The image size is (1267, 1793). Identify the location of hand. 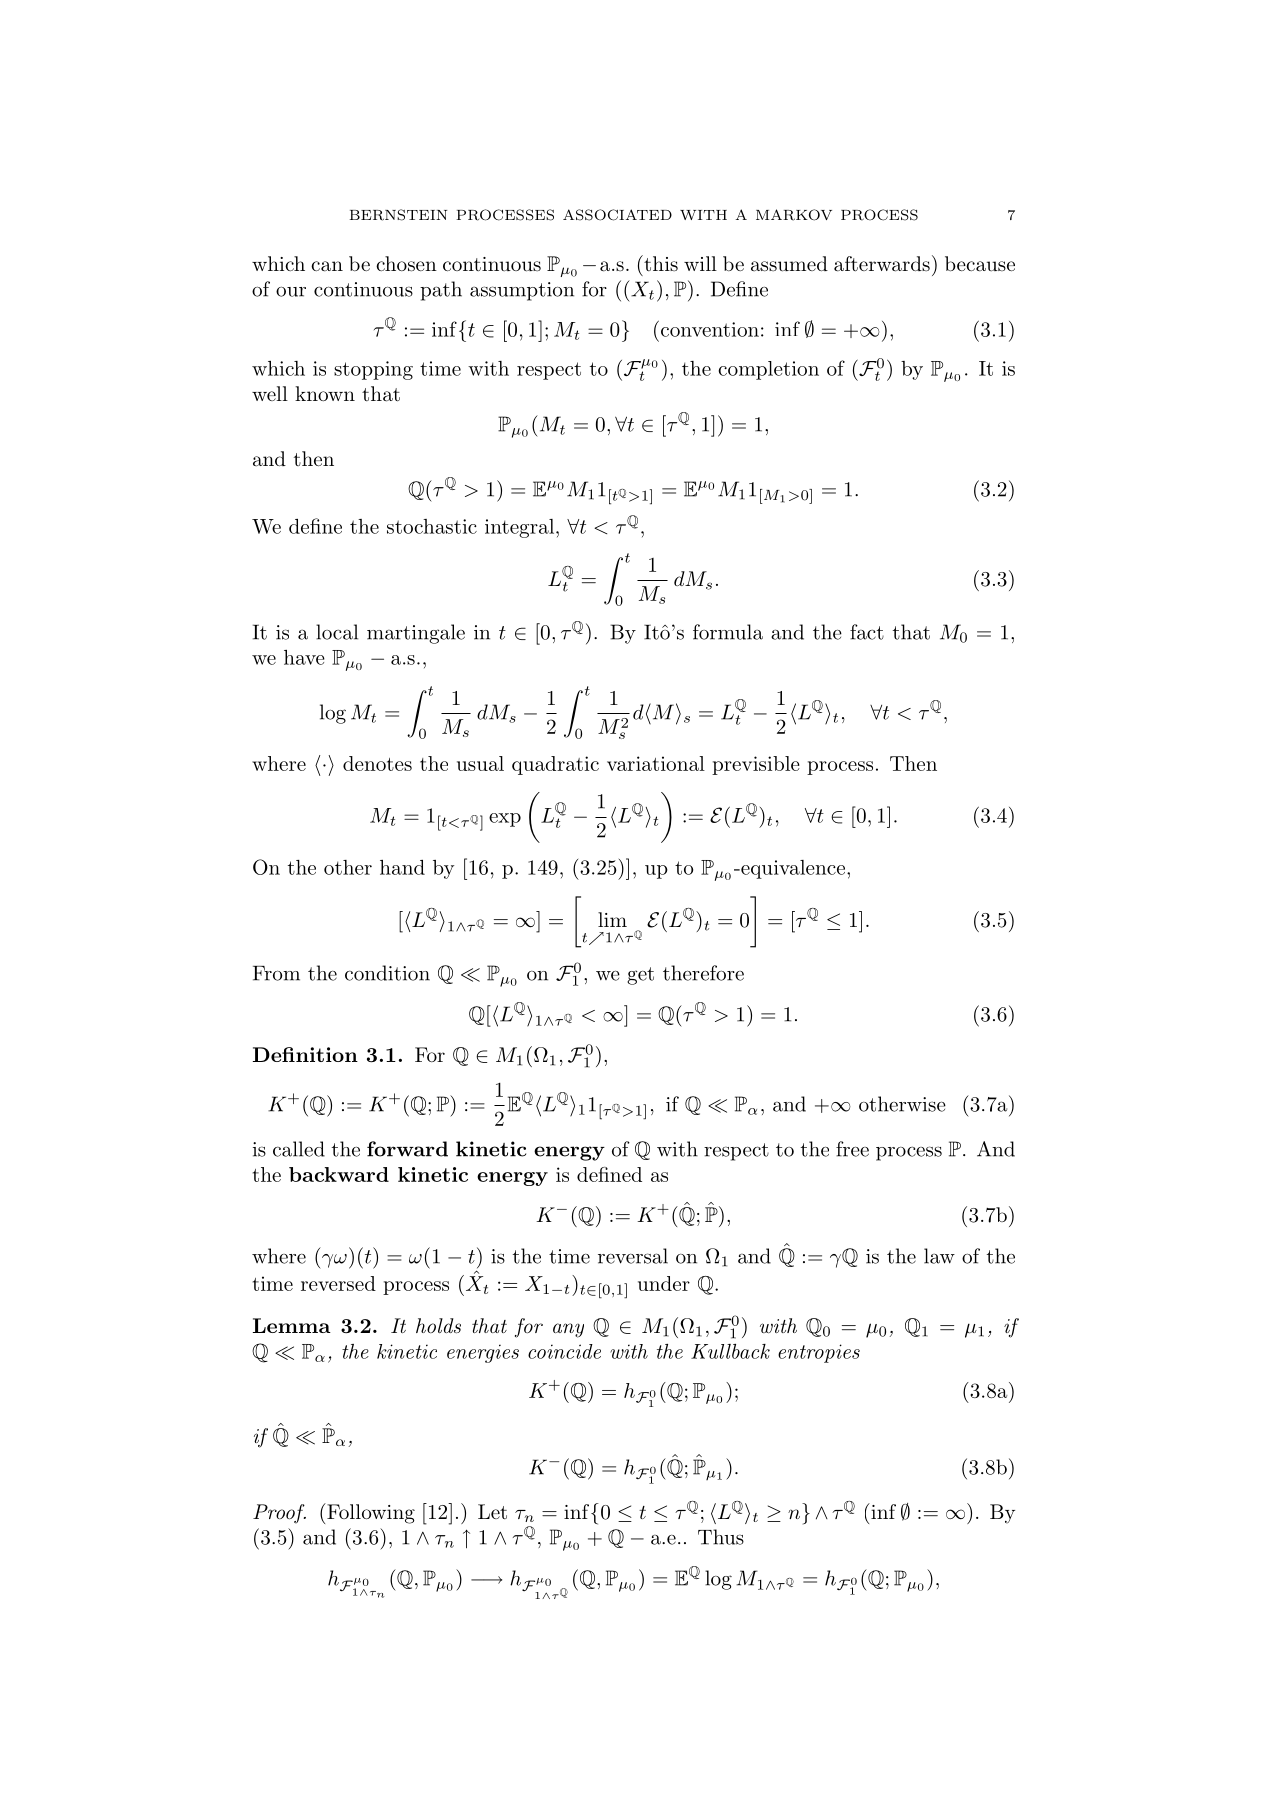
(402, 867).
